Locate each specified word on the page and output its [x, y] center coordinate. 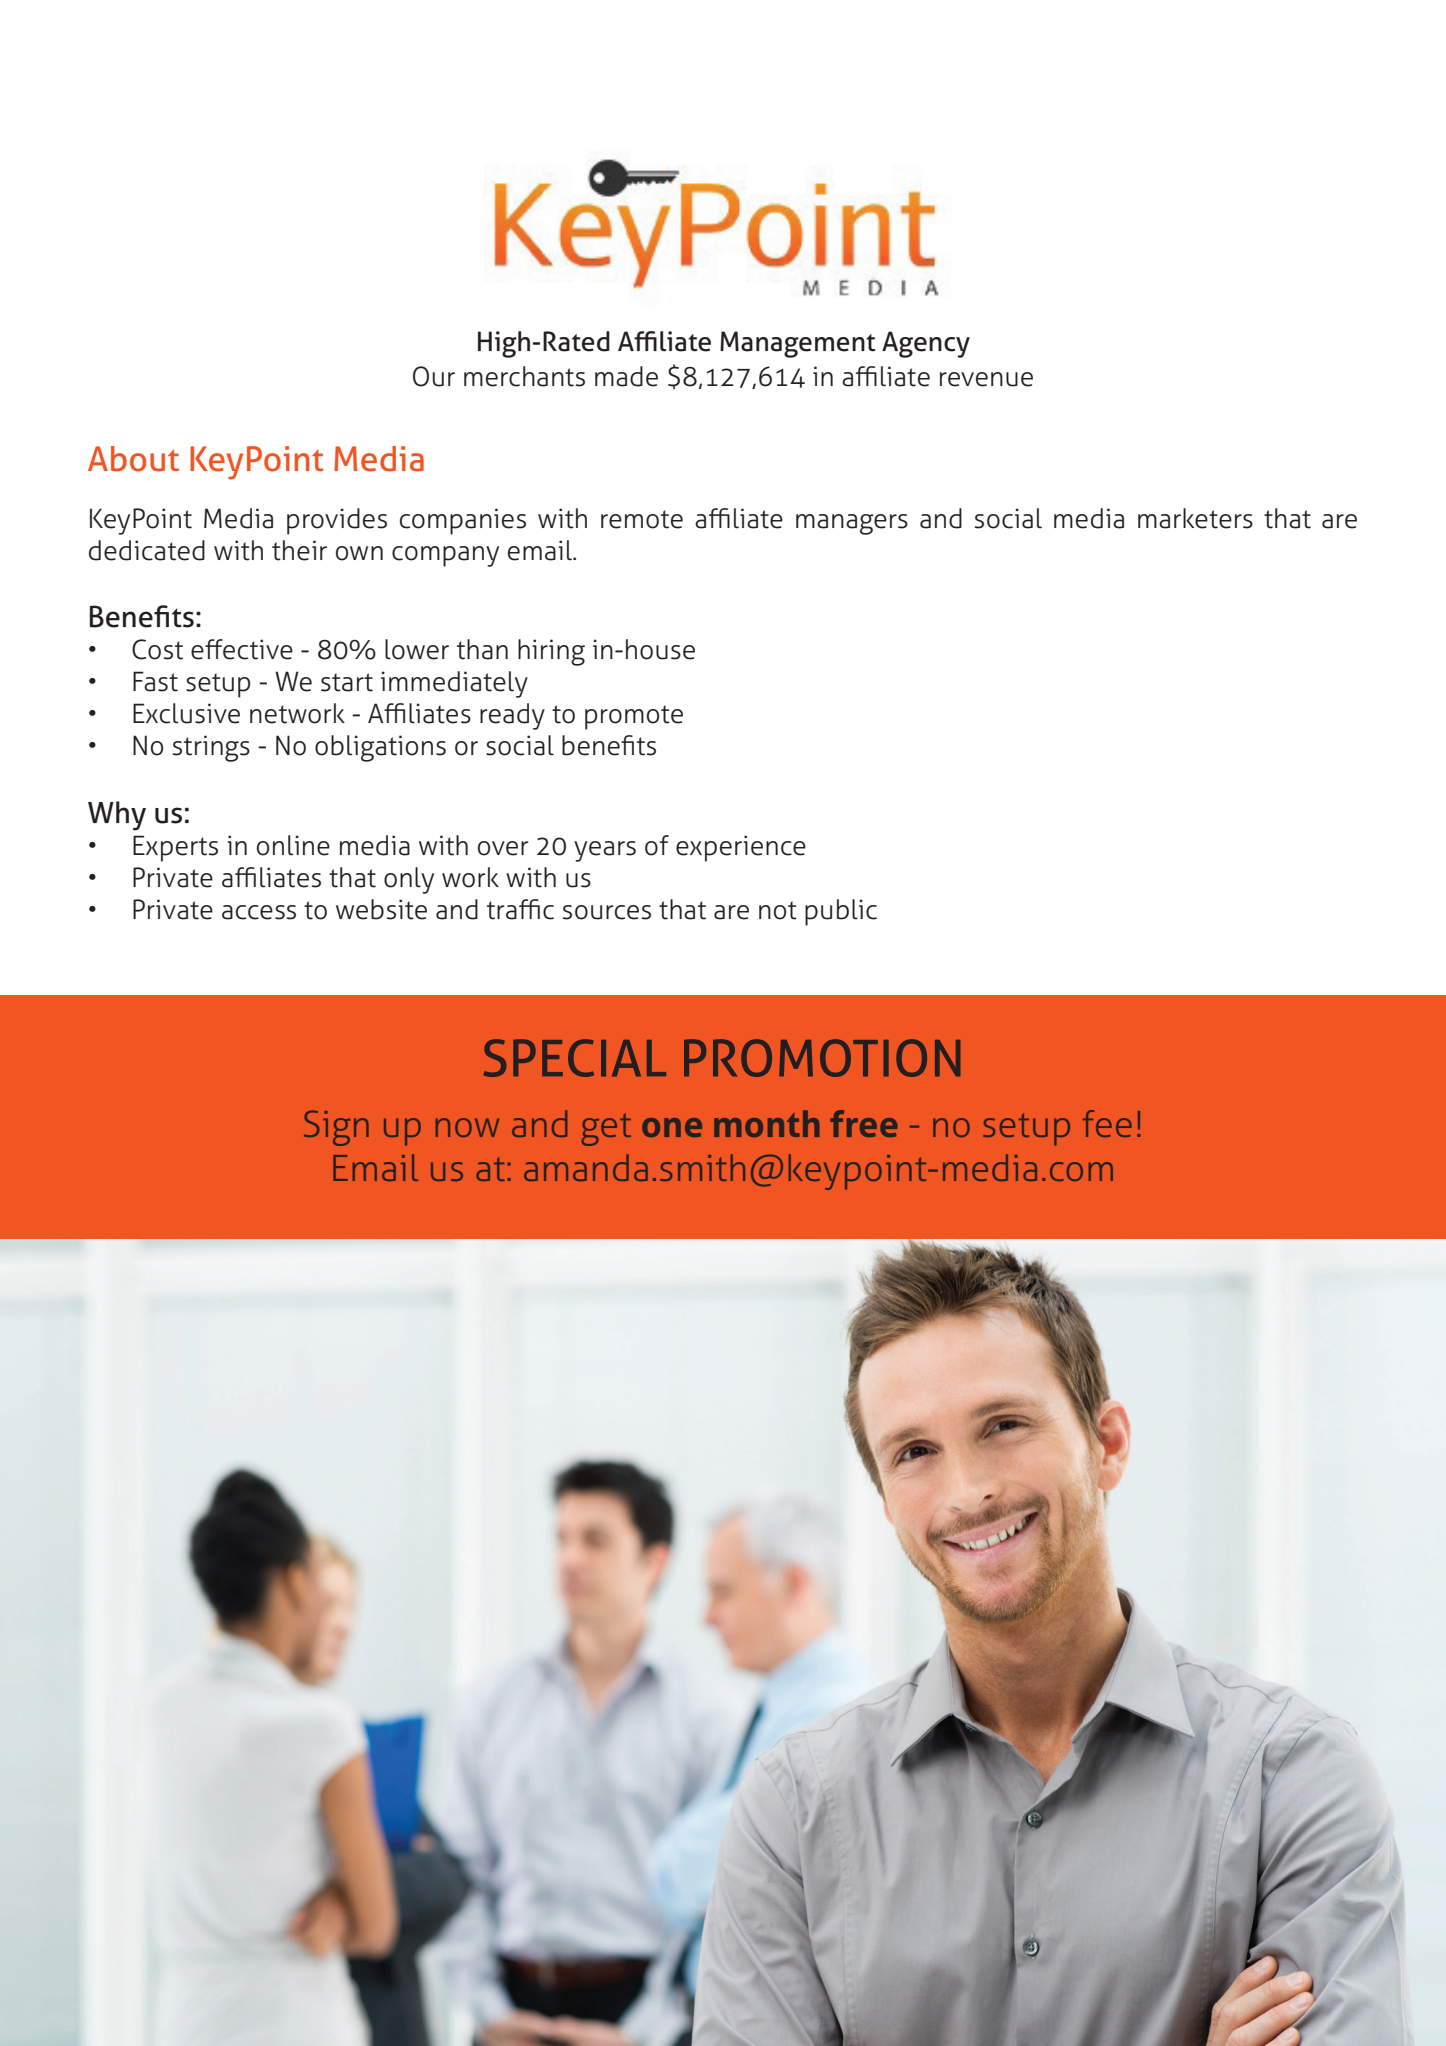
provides [337, 521]
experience [741, 848]
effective [242, 649]
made [626, 376]
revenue [986, 379]
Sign [336, 1128]
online [293, 845]
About [133, 459]
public [841, 912]
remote [642, 519]
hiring [551, 652]
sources [607, 912]
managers [852, 524]
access [259, 912]
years [605, 851]
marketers [1195, 518]
